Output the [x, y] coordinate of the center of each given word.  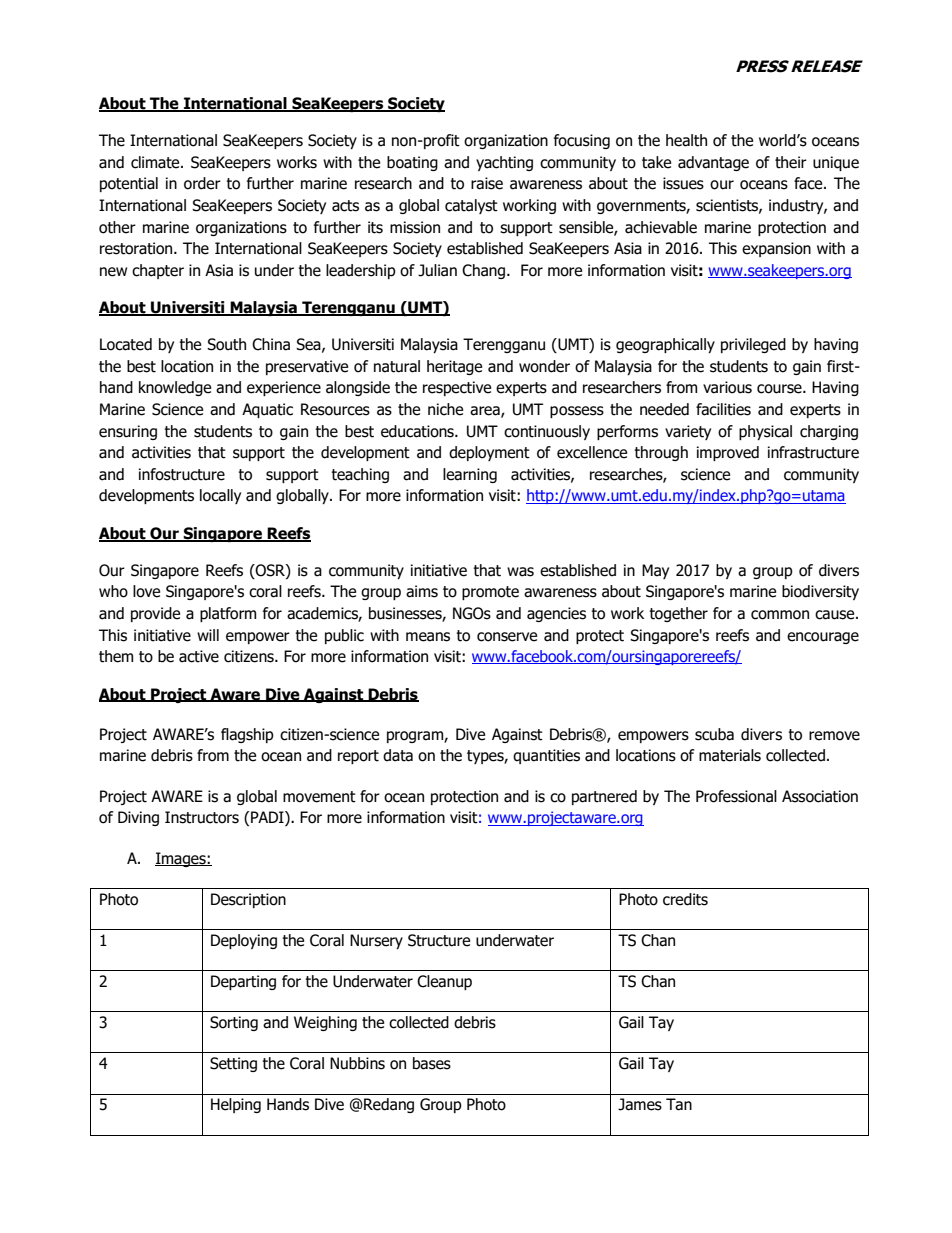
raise [487, 183]
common [780, 615]
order [202, 183]
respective [457, 388]
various [727, 387]
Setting [233, 1064]
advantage [713, 163]
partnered [604, 797]
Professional [736, 796]
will [208, 635]
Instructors [202, 817]
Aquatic [267, 410]
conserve [507, 637]
